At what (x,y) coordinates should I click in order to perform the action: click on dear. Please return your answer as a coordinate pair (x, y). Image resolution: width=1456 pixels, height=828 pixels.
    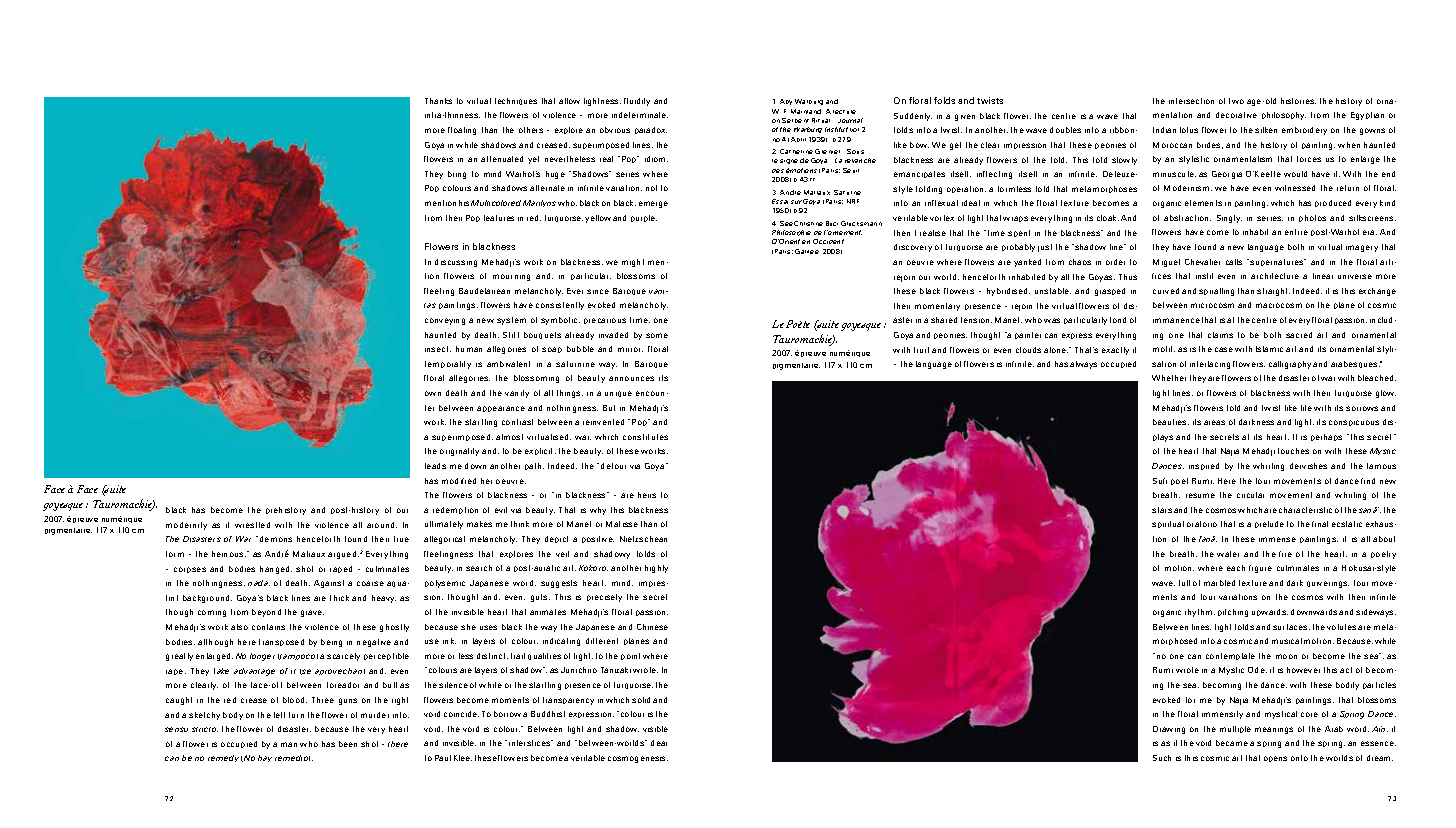
    Looking at the image, I should click on (659, 743).
